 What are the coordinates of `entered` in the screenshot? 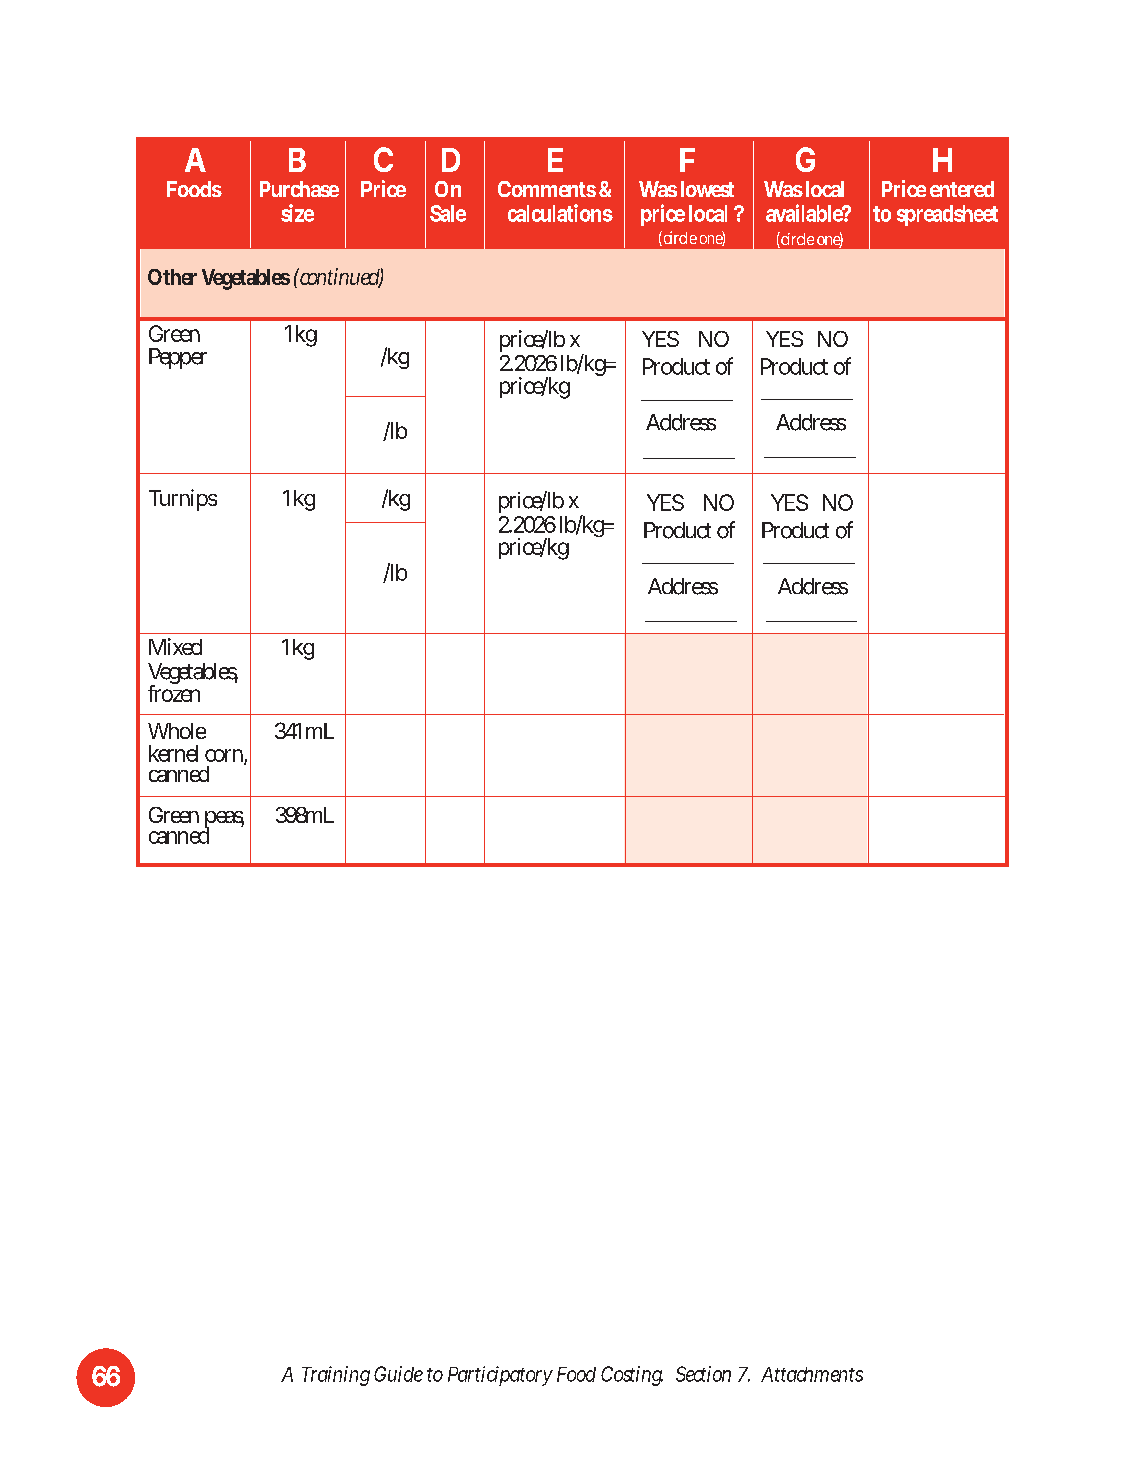 It's located at (962, 189).
